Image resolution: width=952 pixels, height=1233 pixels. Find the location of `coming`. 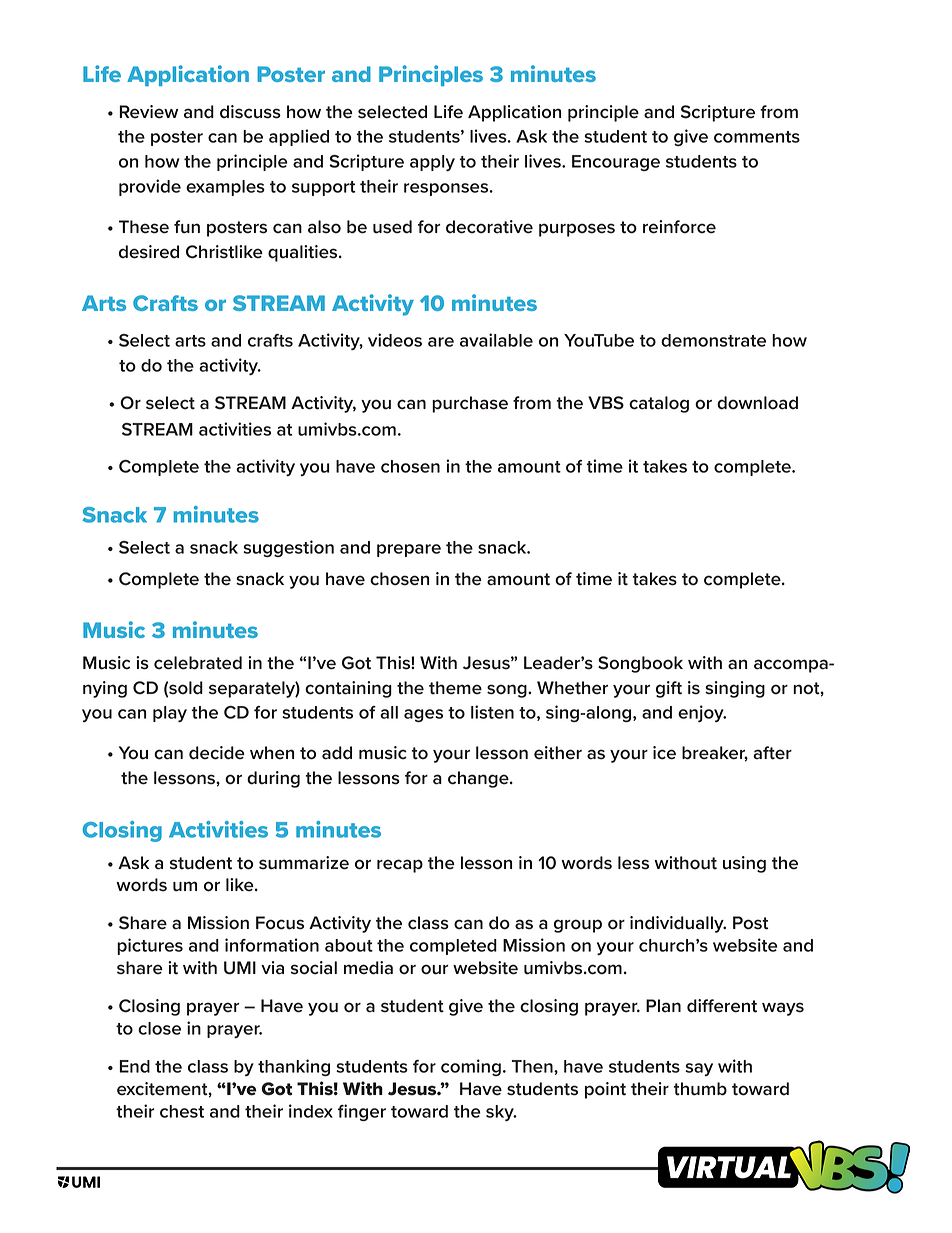

coming is located at coordinates (471, 1067).
